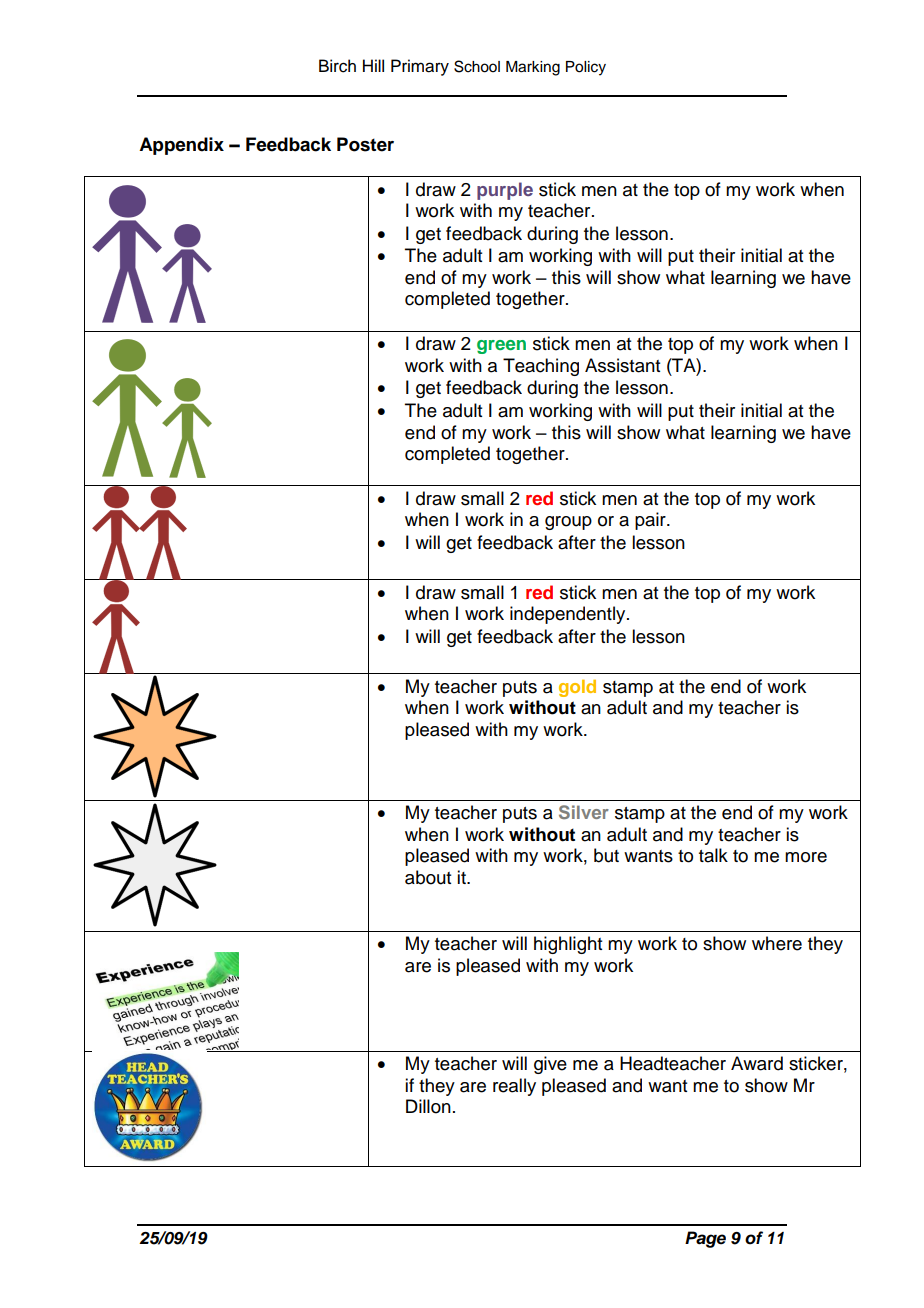 The height and width of the image is (1308, 924). Describe the element at coordinates (477, 66) in the image. I see `School` at that location.
